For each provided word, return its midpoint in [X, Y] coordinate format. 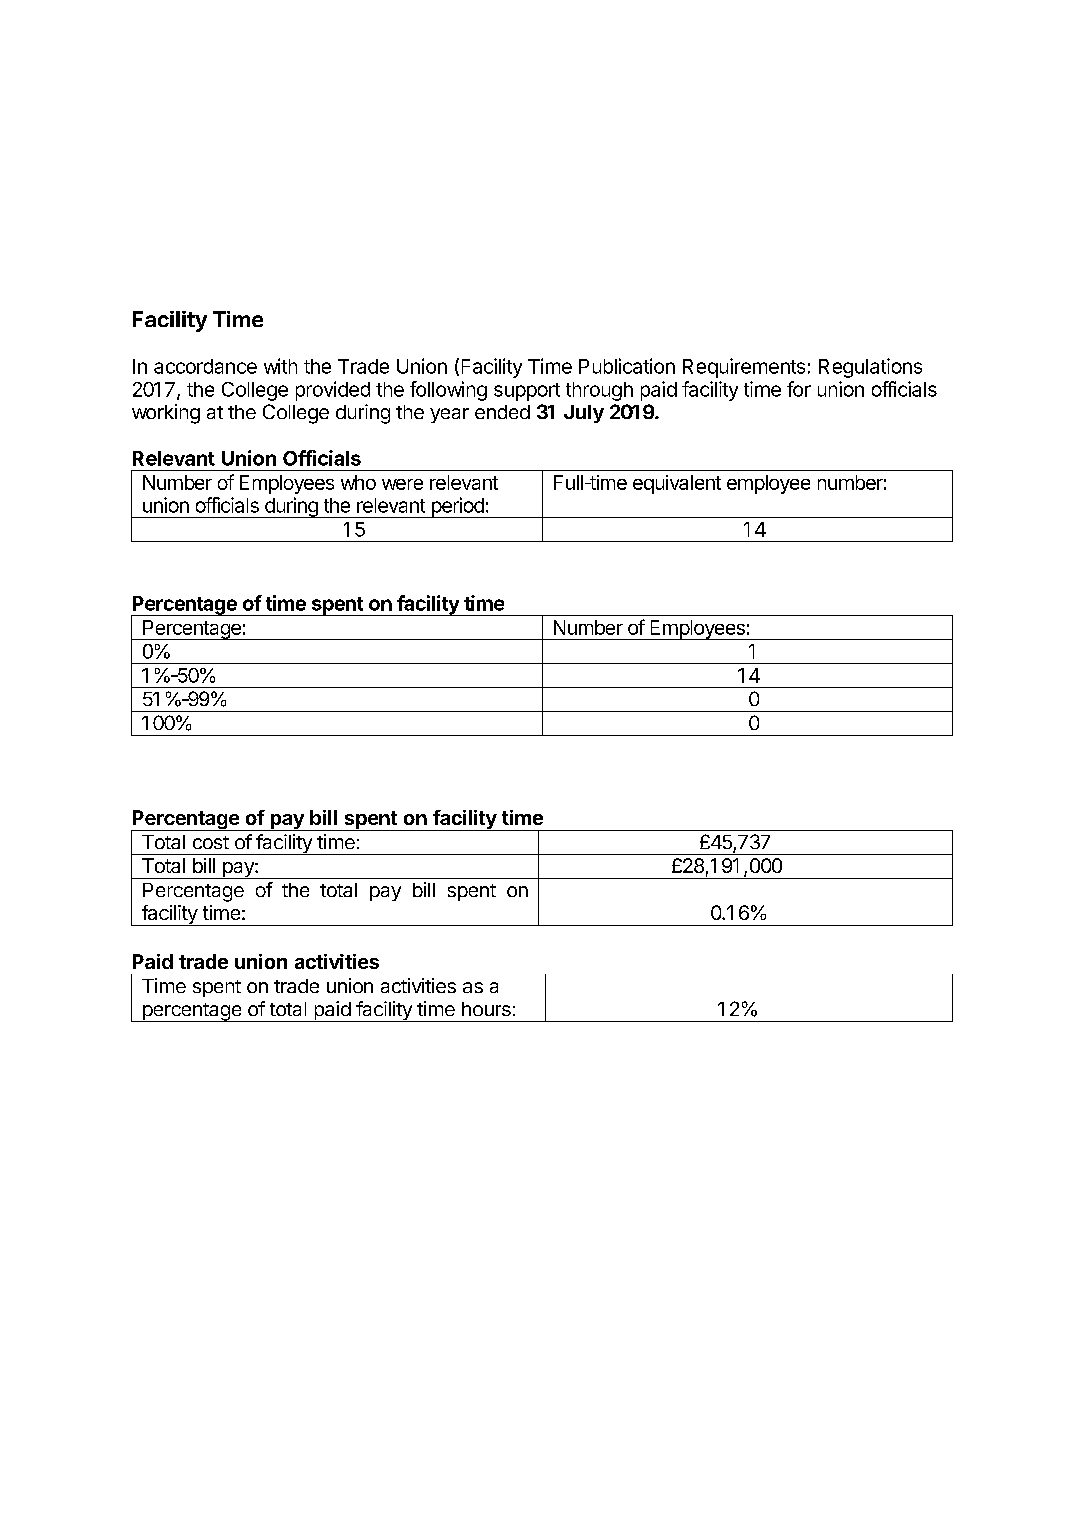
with [280, 366]
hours [486, 1009]
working [166, 414]
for [799, 389]
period [457, 507]
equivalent [677, 484]
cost [211, 842]
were [402, 484]
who [358, 482]
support [527, 392]
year [449, 415]
